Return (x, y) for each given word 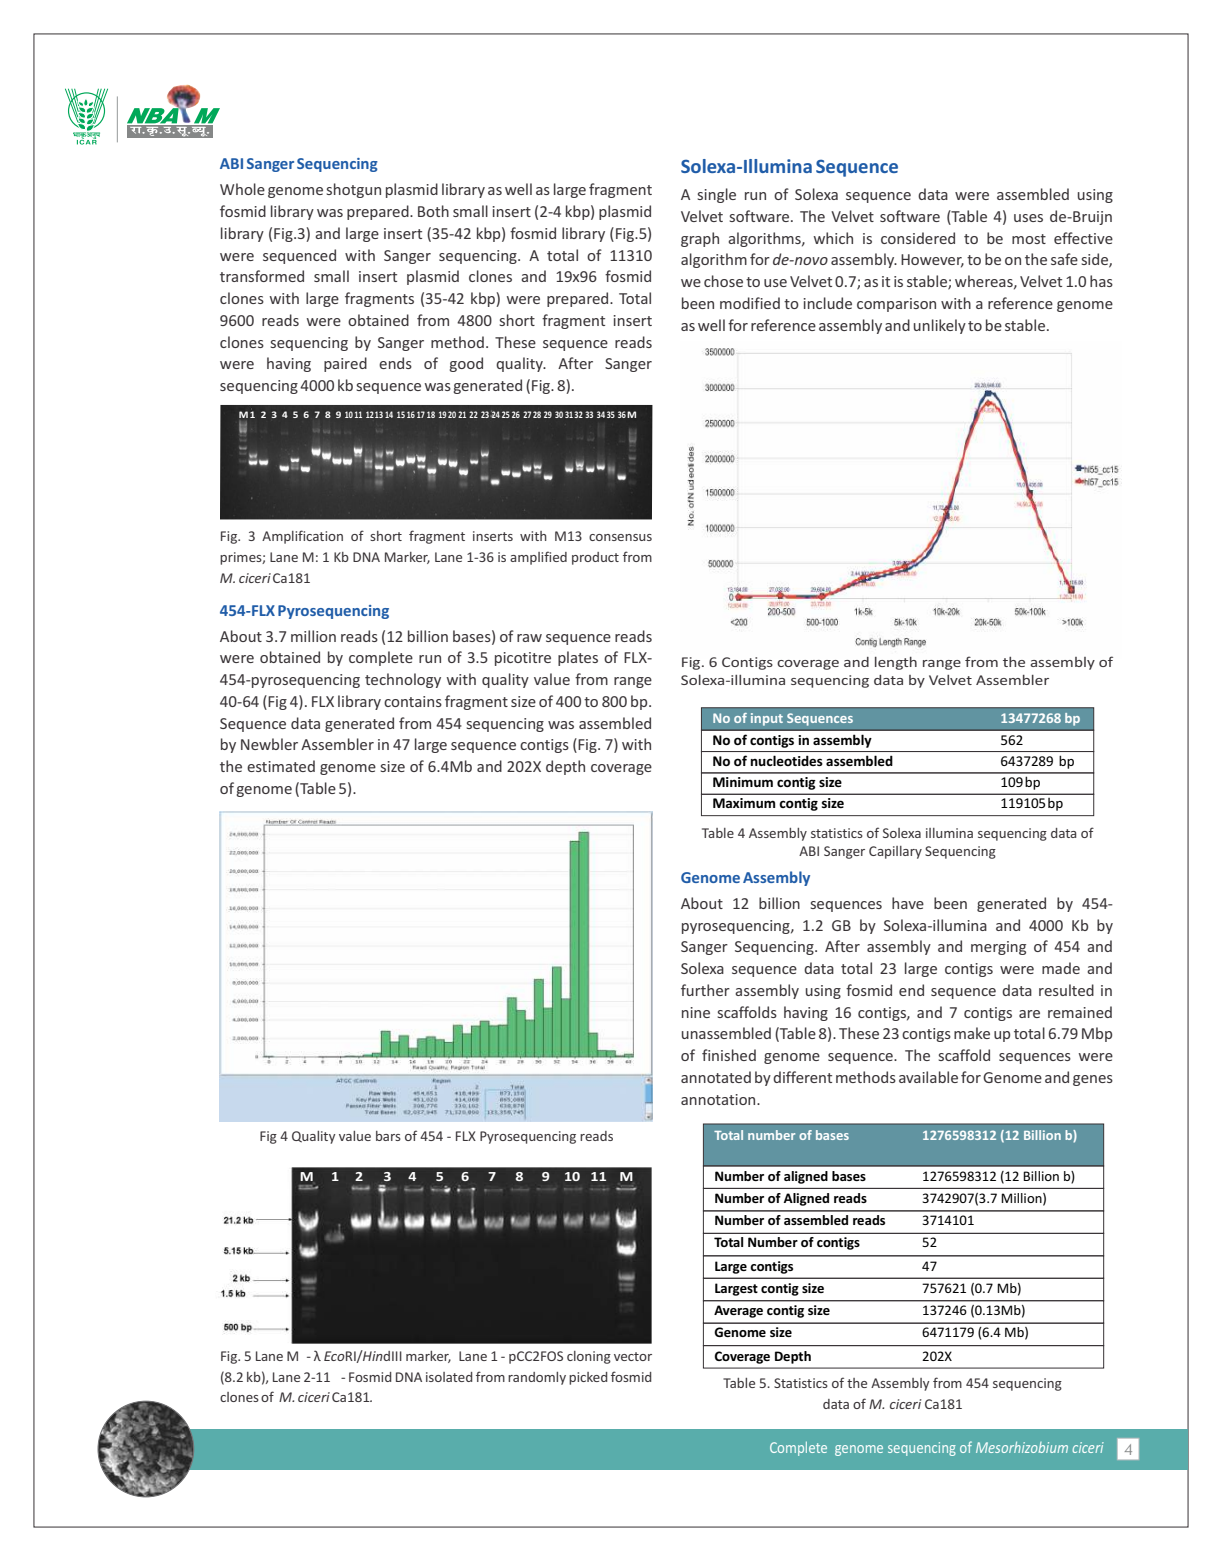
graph (700, 239)
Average (738, 1311)
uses (1028, 218)
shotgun (354, 190)
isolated (449, 1377)
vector (633, 1356)
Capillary (895, 852)
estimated (281, 766)
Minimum (743, 782)
